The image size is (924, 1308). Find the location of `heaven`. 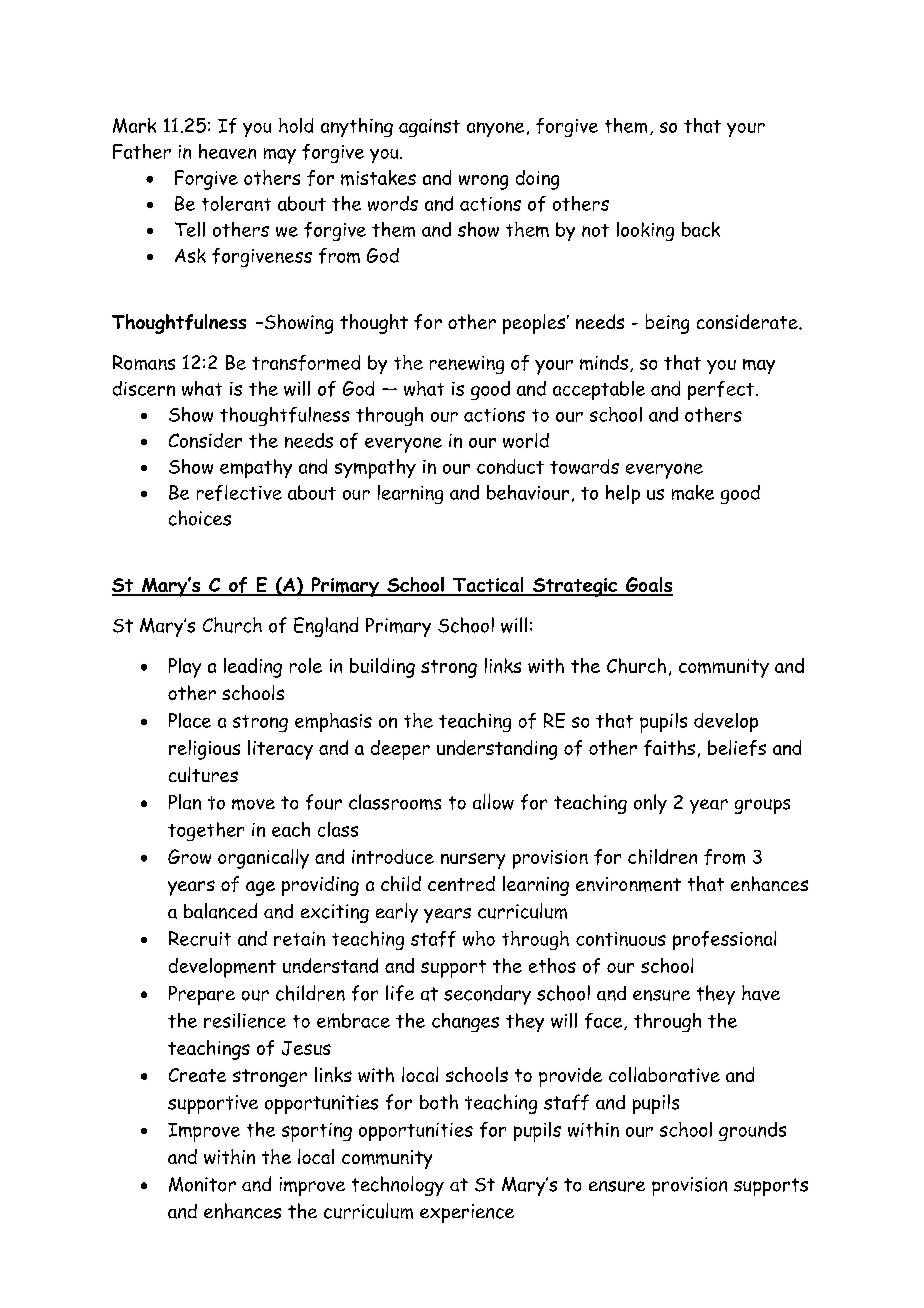

heaven is located at coordinates (227, 151).
